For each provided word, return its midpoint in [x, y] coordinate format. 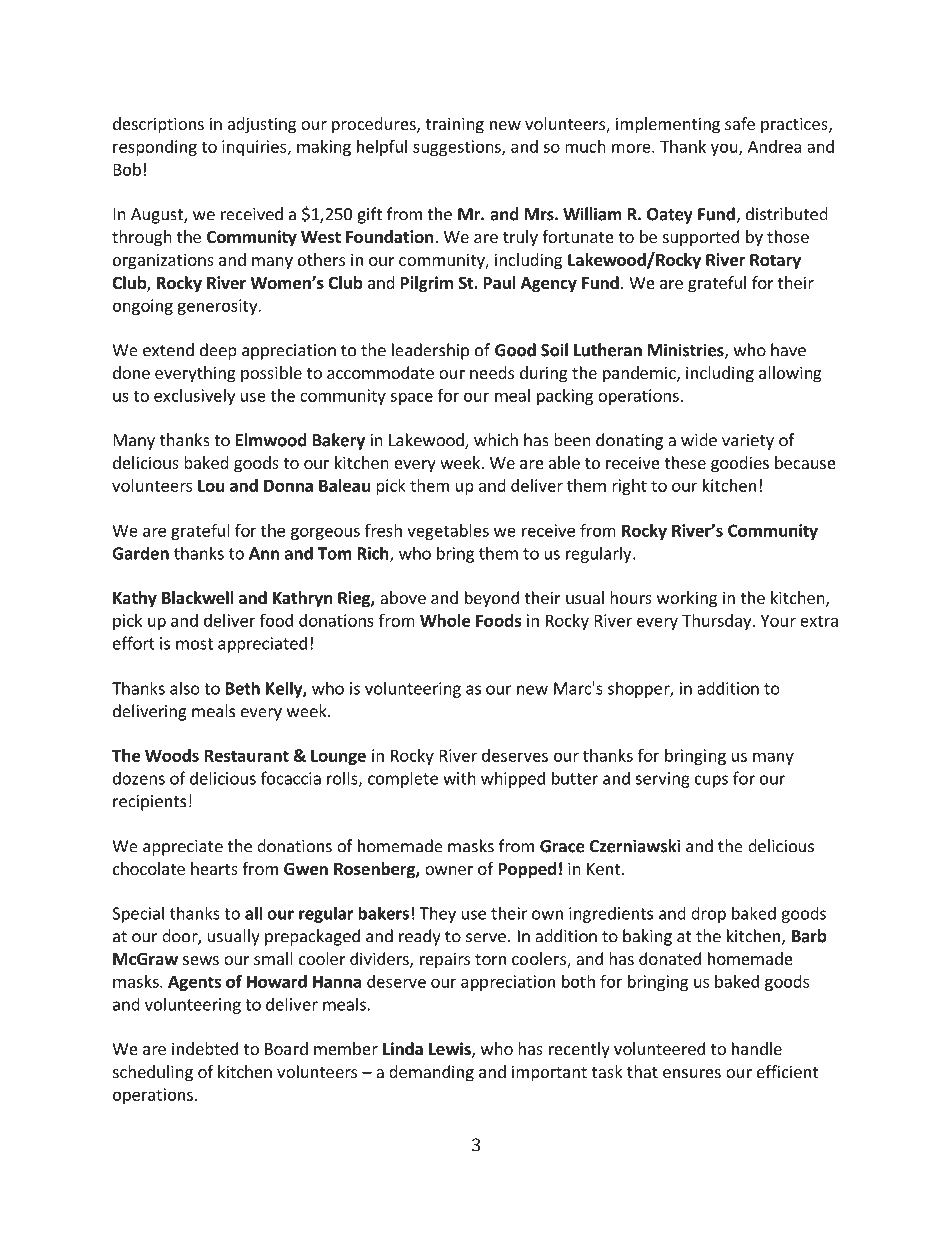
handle [757, 1048]
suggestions [458, 148]
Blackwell [197, 598]
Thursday [718, 622]
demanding [431, 1073]
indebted [205, 1048]
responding [155, 148]
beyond [492, 599]
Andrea [775, 146]
